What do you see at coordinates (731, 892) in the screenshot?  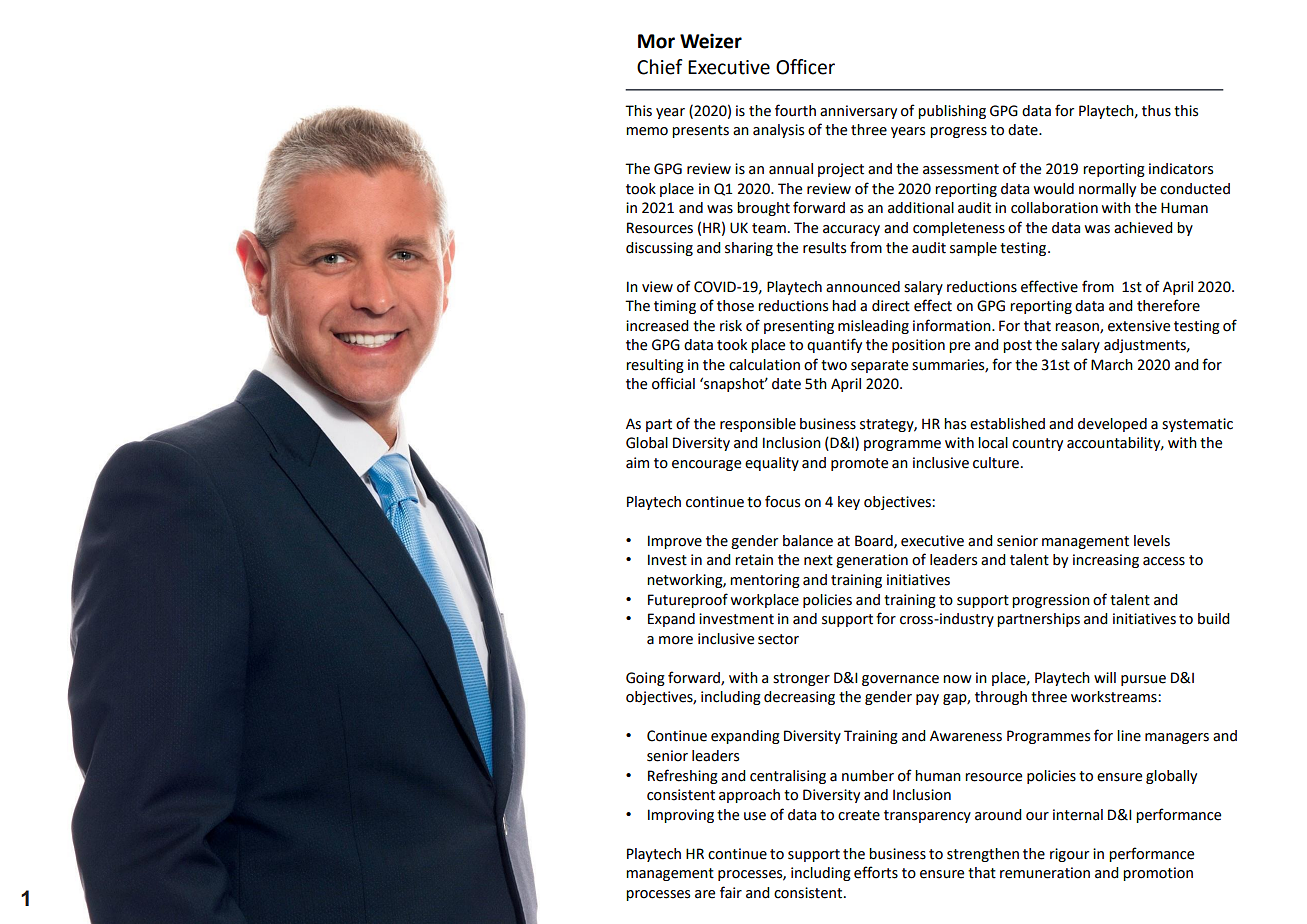 I see `fair` at bounding box center [731, 892].
